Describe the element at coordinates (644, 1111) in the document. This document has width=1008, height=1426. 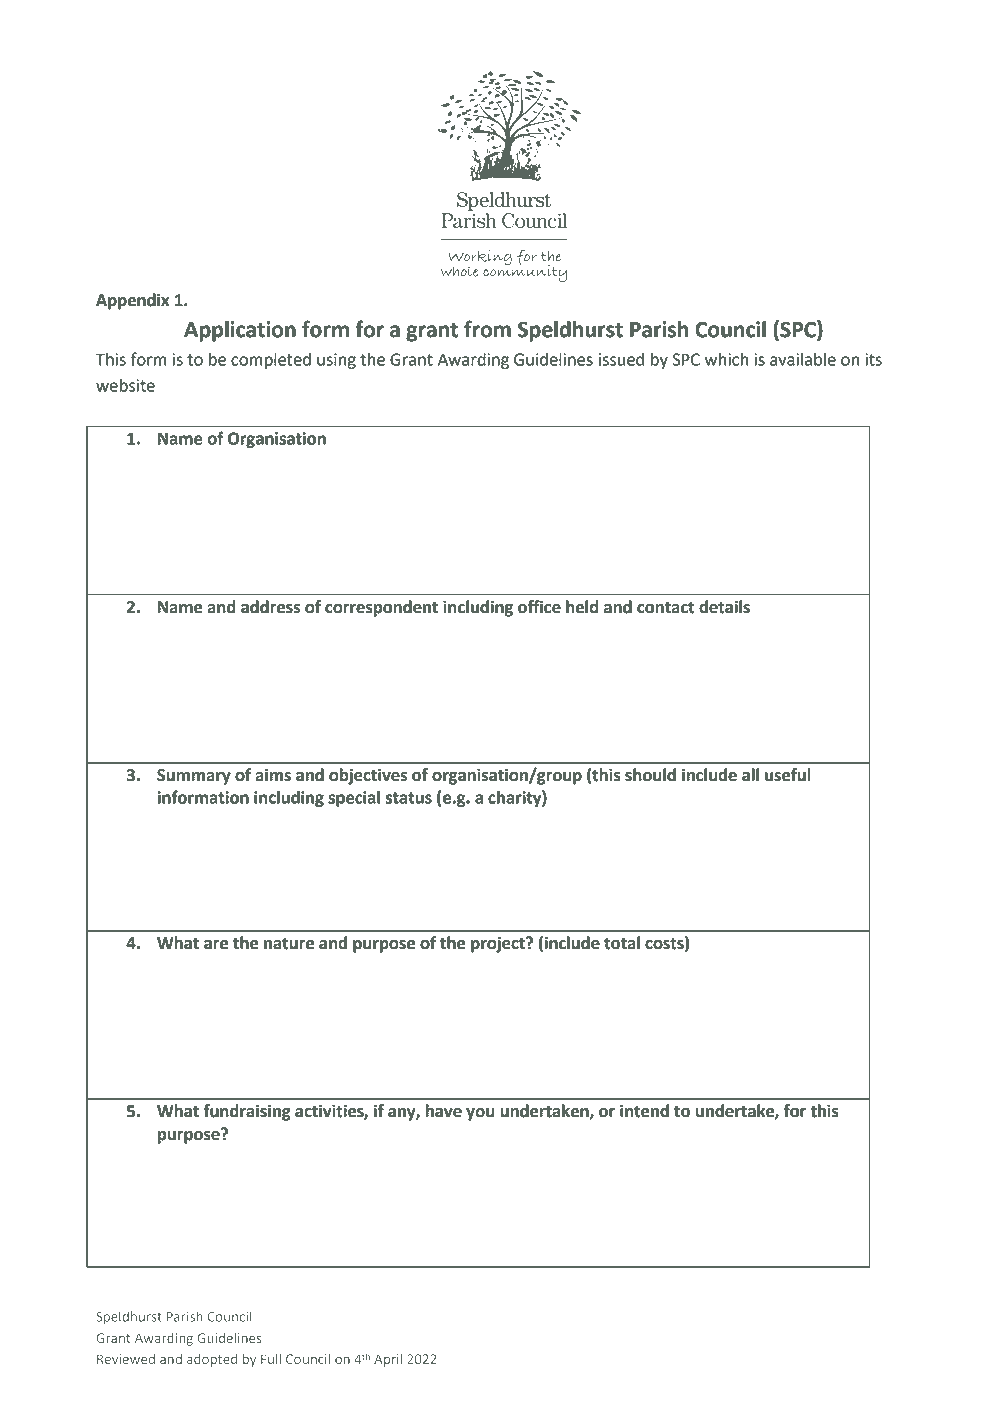
I see `intend` at that location.
